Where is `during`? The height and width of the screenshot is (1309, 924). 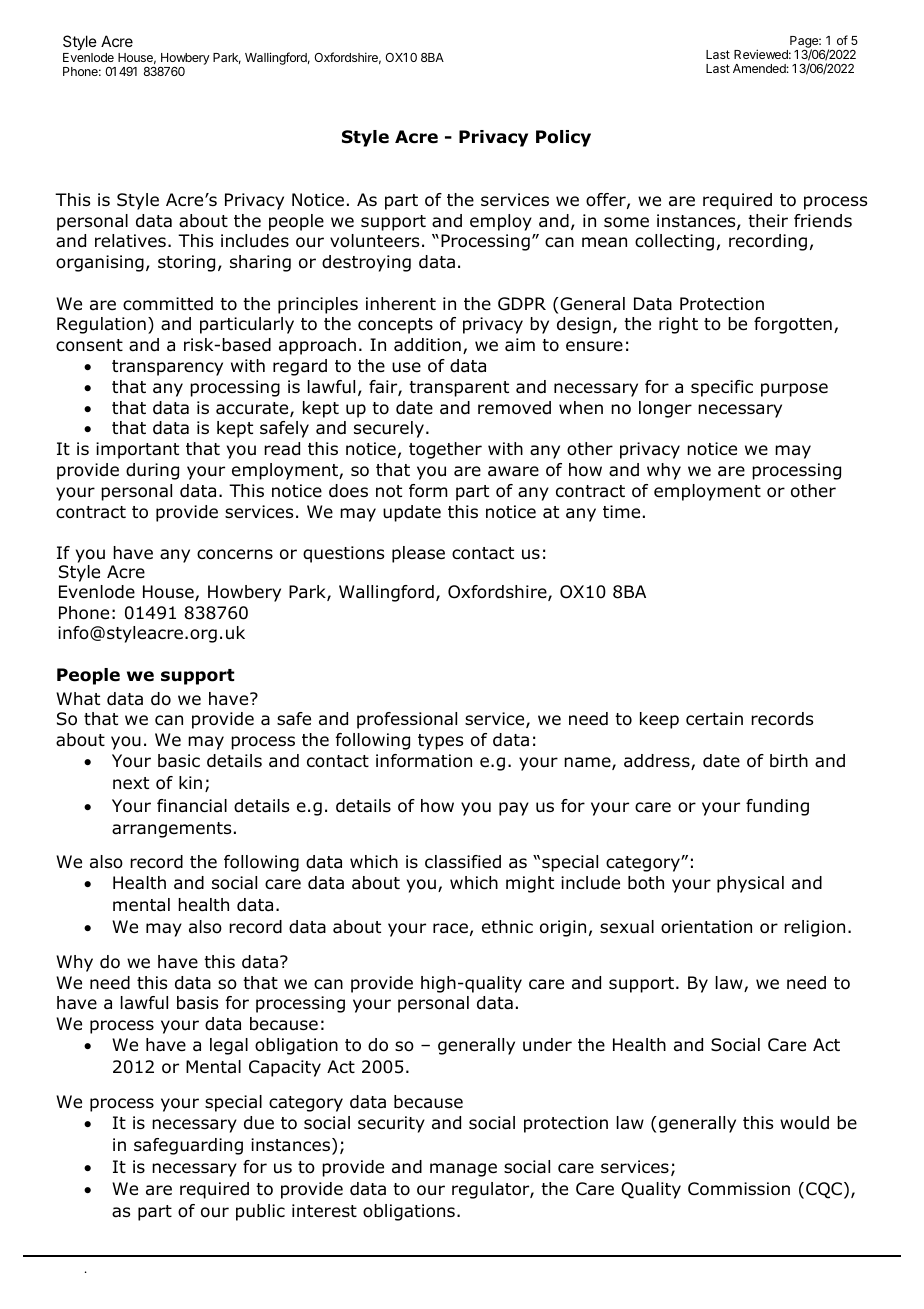
during is located at coordinates (152, 471).
